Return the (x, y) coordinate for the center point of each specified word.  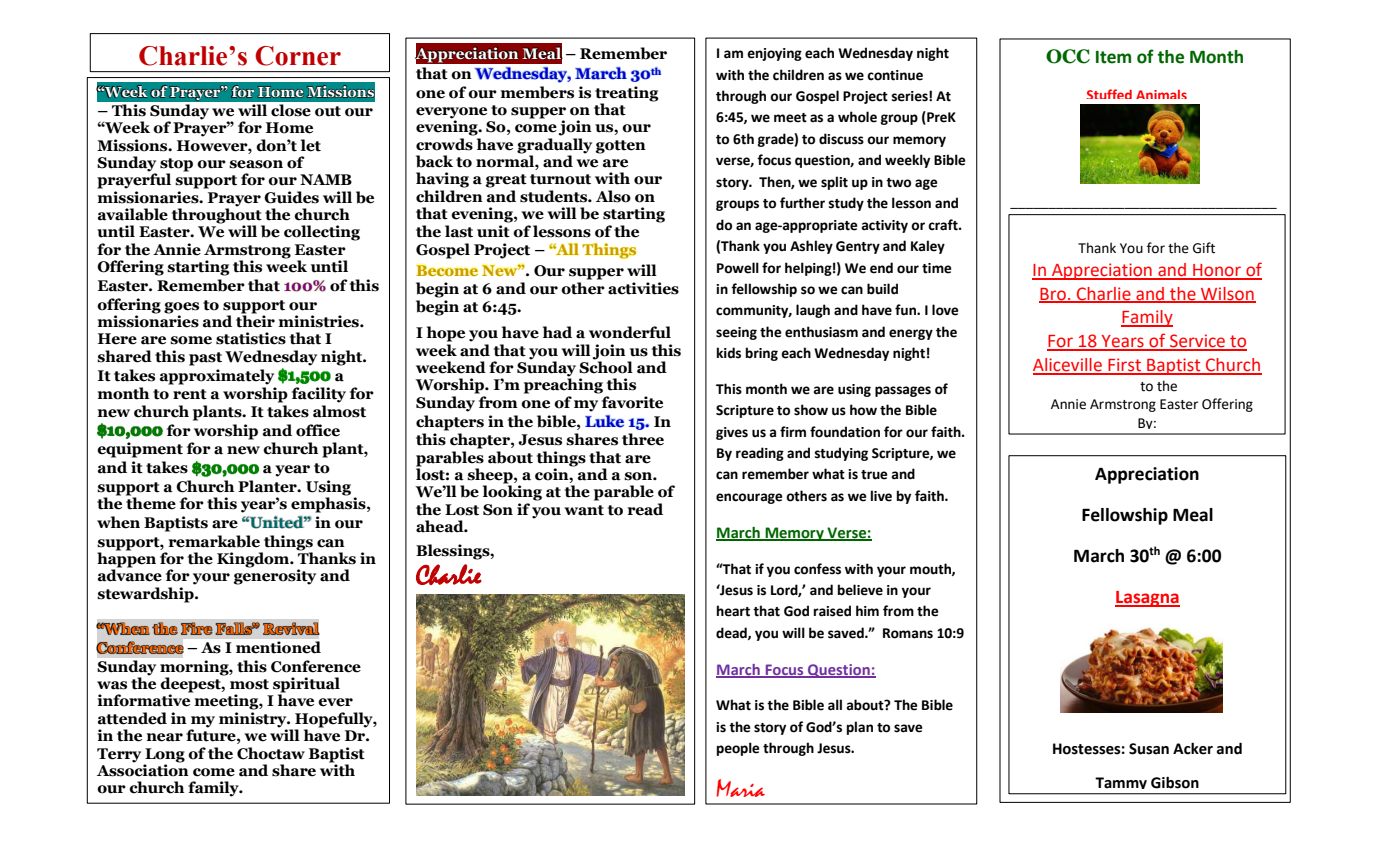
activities (643, 288)
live (881, 496)
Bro (1053, 295)
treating (627, 94)
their (255, 320)
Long (165, 755)
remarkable (214, 541)
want (584, 510)
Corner (298, 56)
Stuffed (1109, 94)
